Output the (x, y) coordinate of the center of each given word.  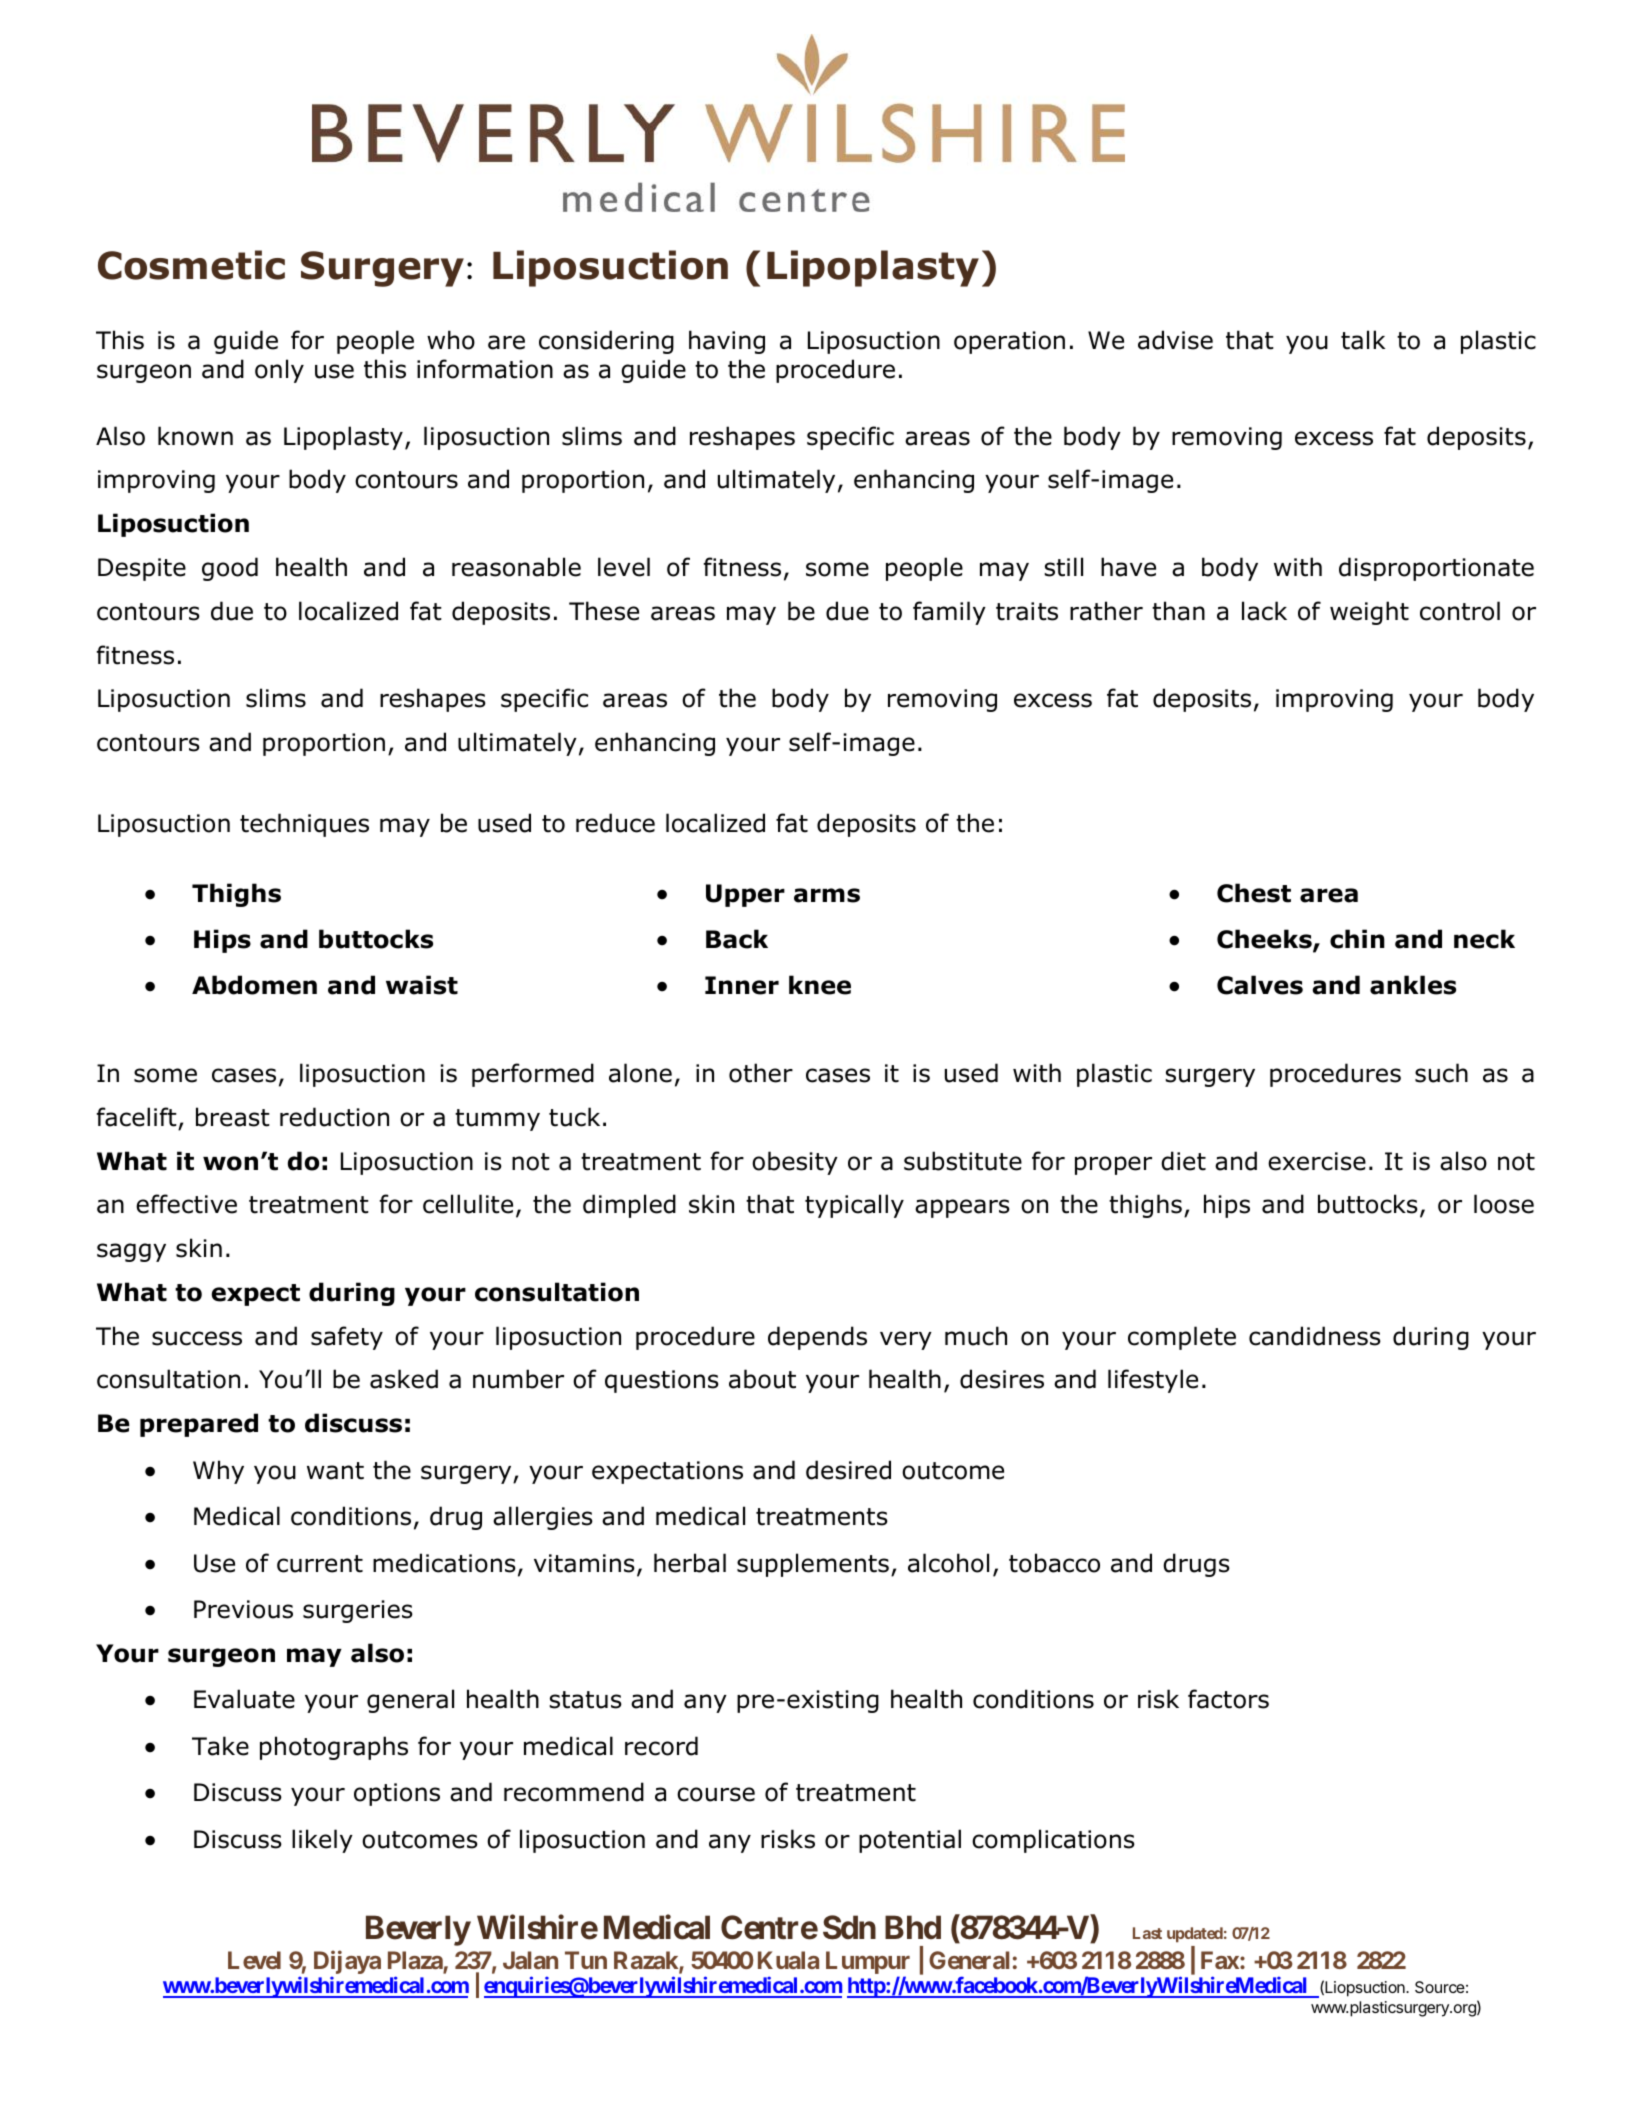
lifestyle (1153, 1381)
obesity (795, 1163)
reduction (334, 1117)
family (949, 613)
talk (1363, 340)
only (279, 371)
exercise (1317, 1161)
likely (322, 1841)
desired (848, 1470)
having (727, 342)
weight (1369, 613)
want (335, 1471)
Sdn (849, 1927)
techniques (304, 825)
